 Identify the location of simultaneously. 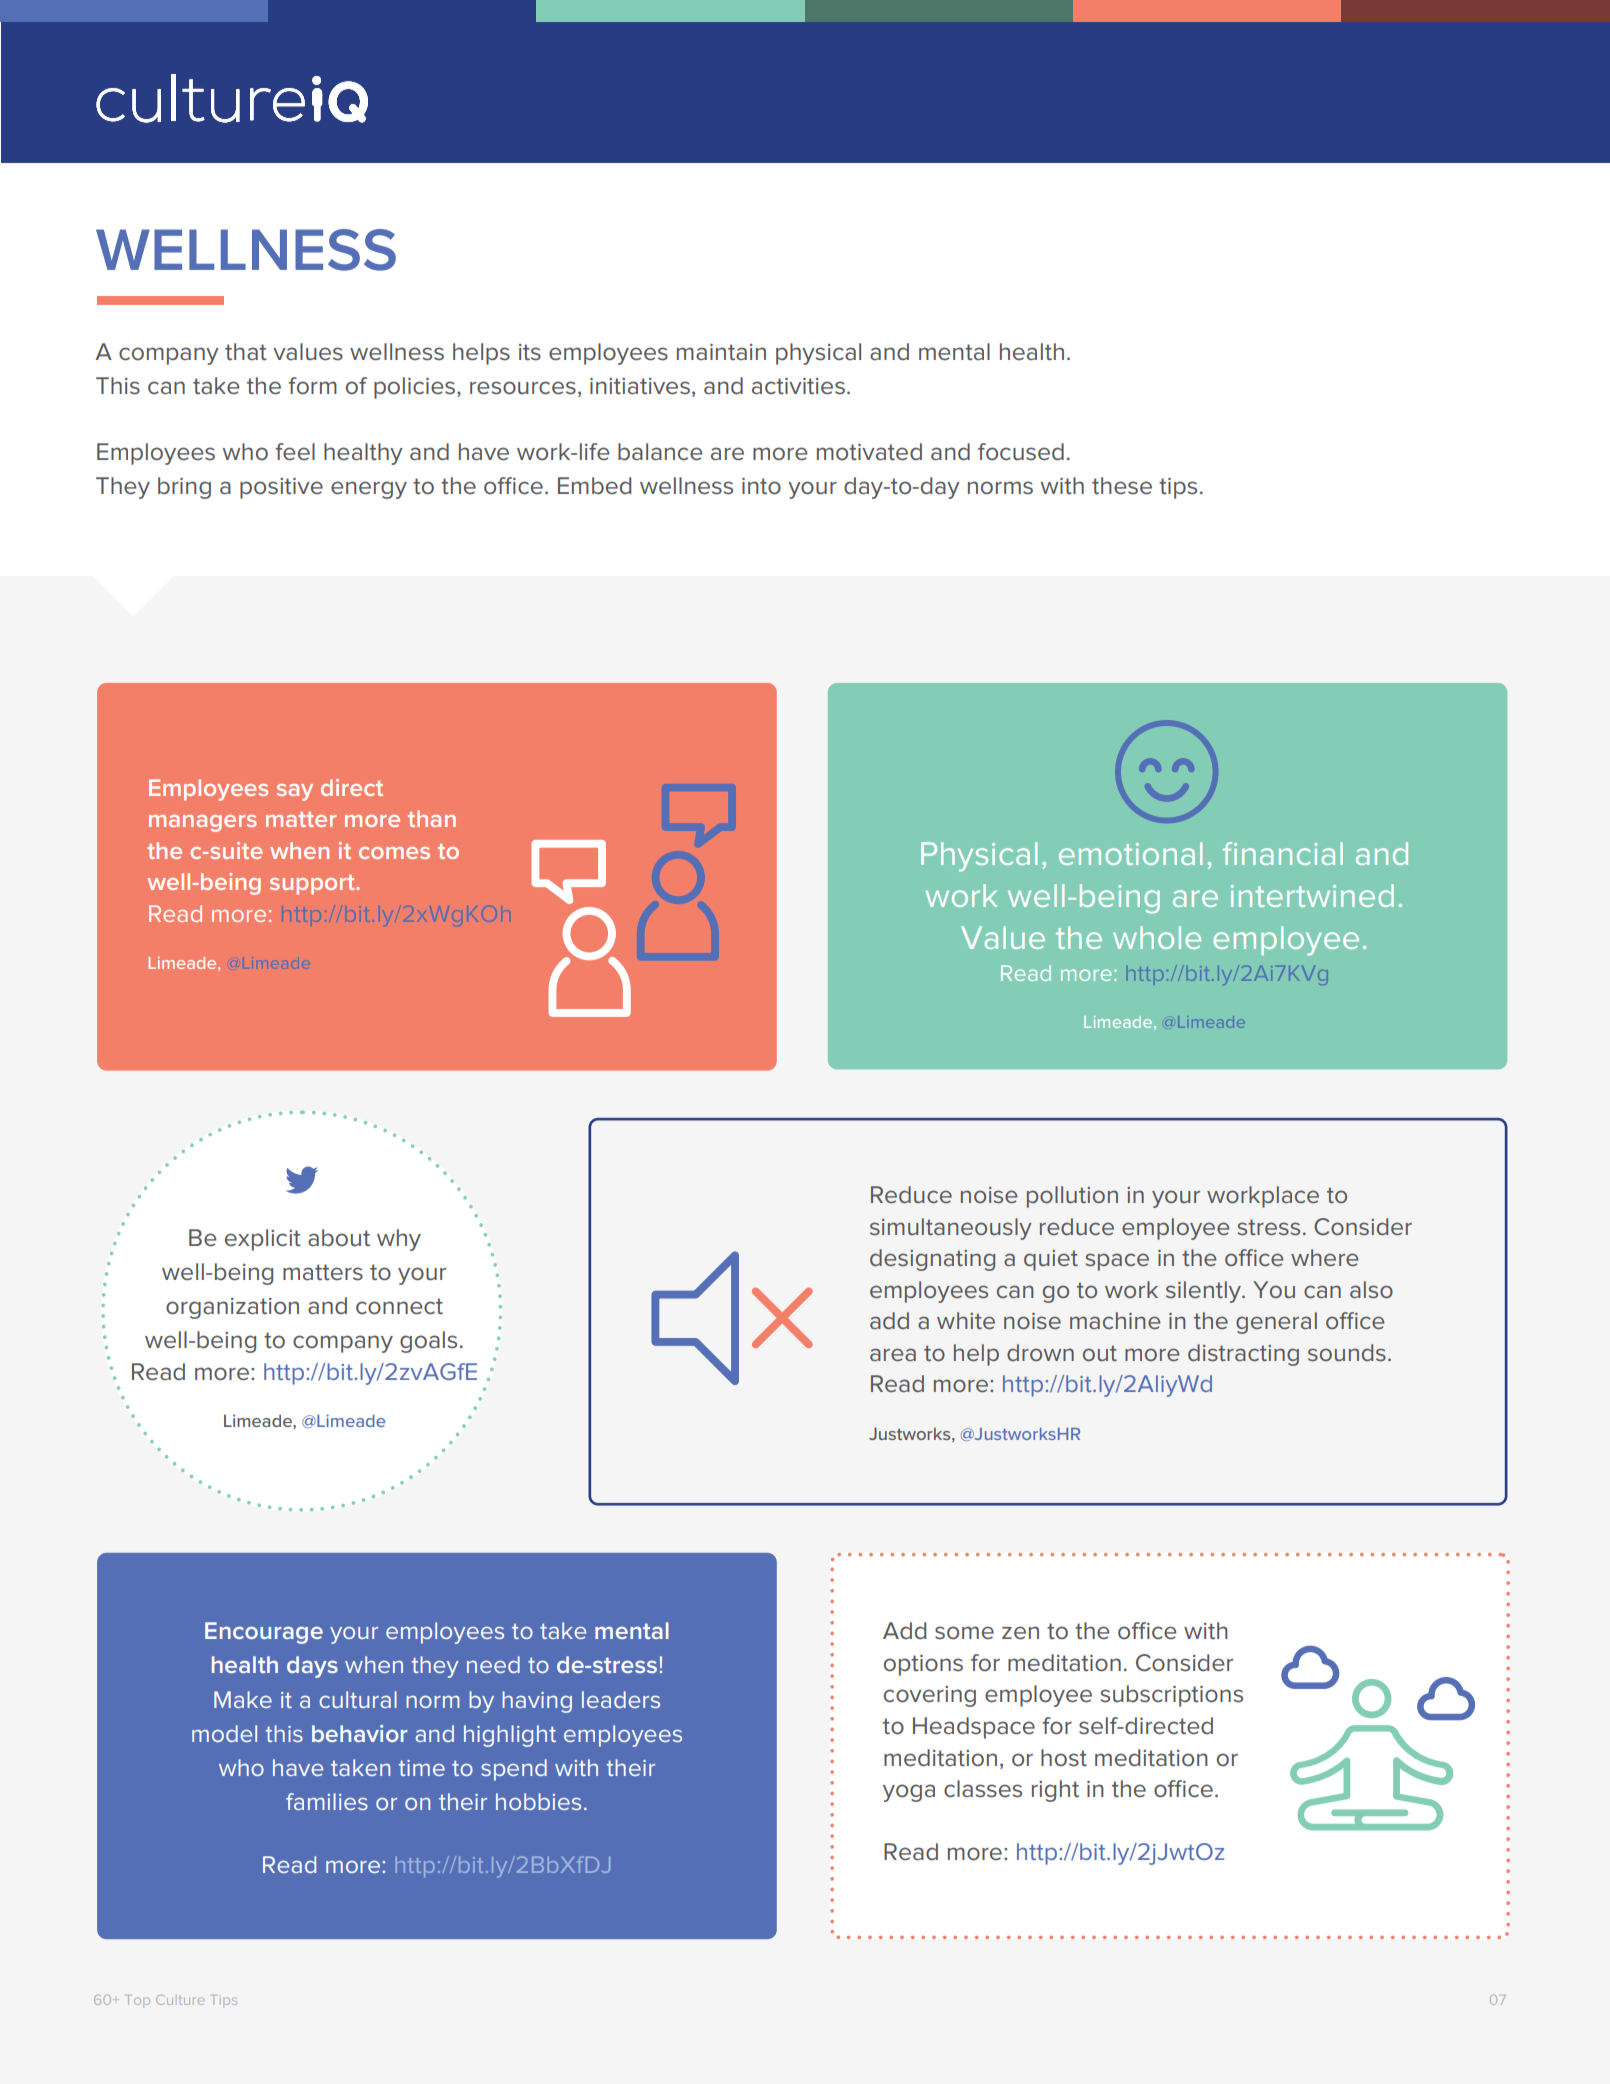
(951, 1229).
